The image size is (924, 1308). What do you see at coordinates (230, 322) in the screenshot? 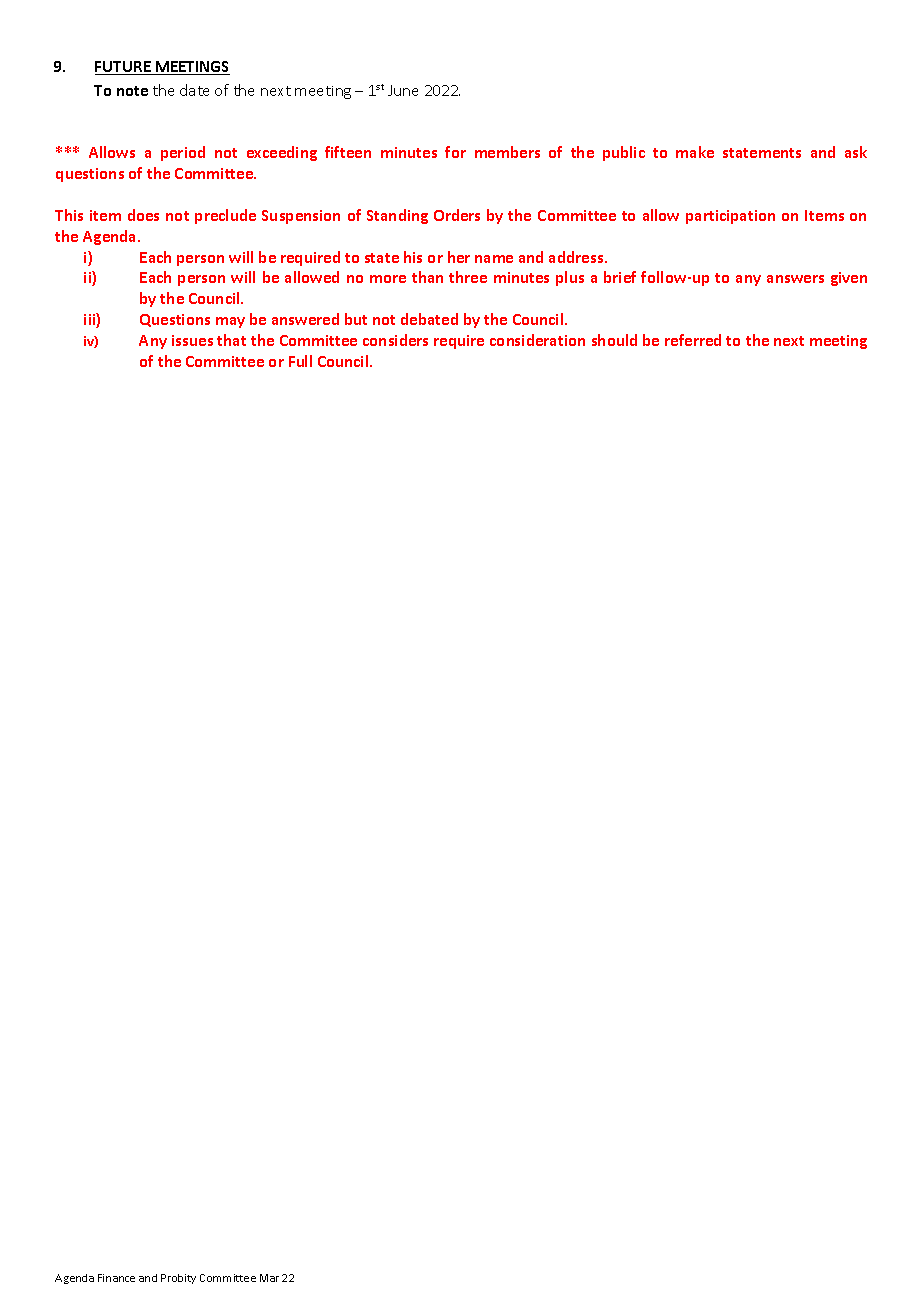
I see `may` at bounding box center [230, 322].
